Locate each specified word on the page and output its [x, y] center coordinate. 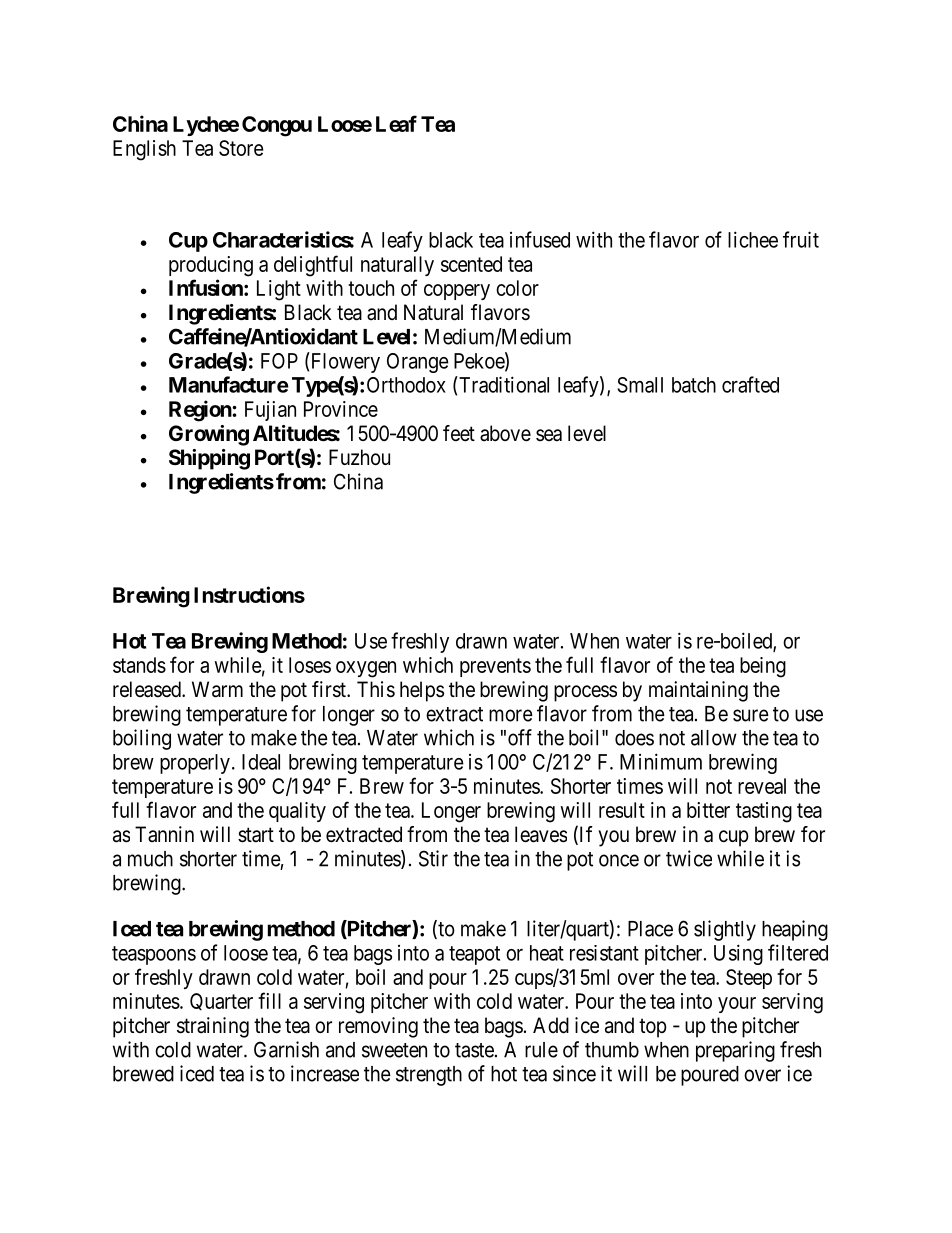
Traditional [503, 384]
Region [201, 411]
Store [241, 148]
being [763, 667]
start [256, 835]
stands [139, 665]
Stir [433, 858]
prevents [495, 667]
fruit [801, 239]
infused [540, 239]
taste [474, 1050]
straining [213, 1027]
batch [694, 385]
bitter [708, 810]
